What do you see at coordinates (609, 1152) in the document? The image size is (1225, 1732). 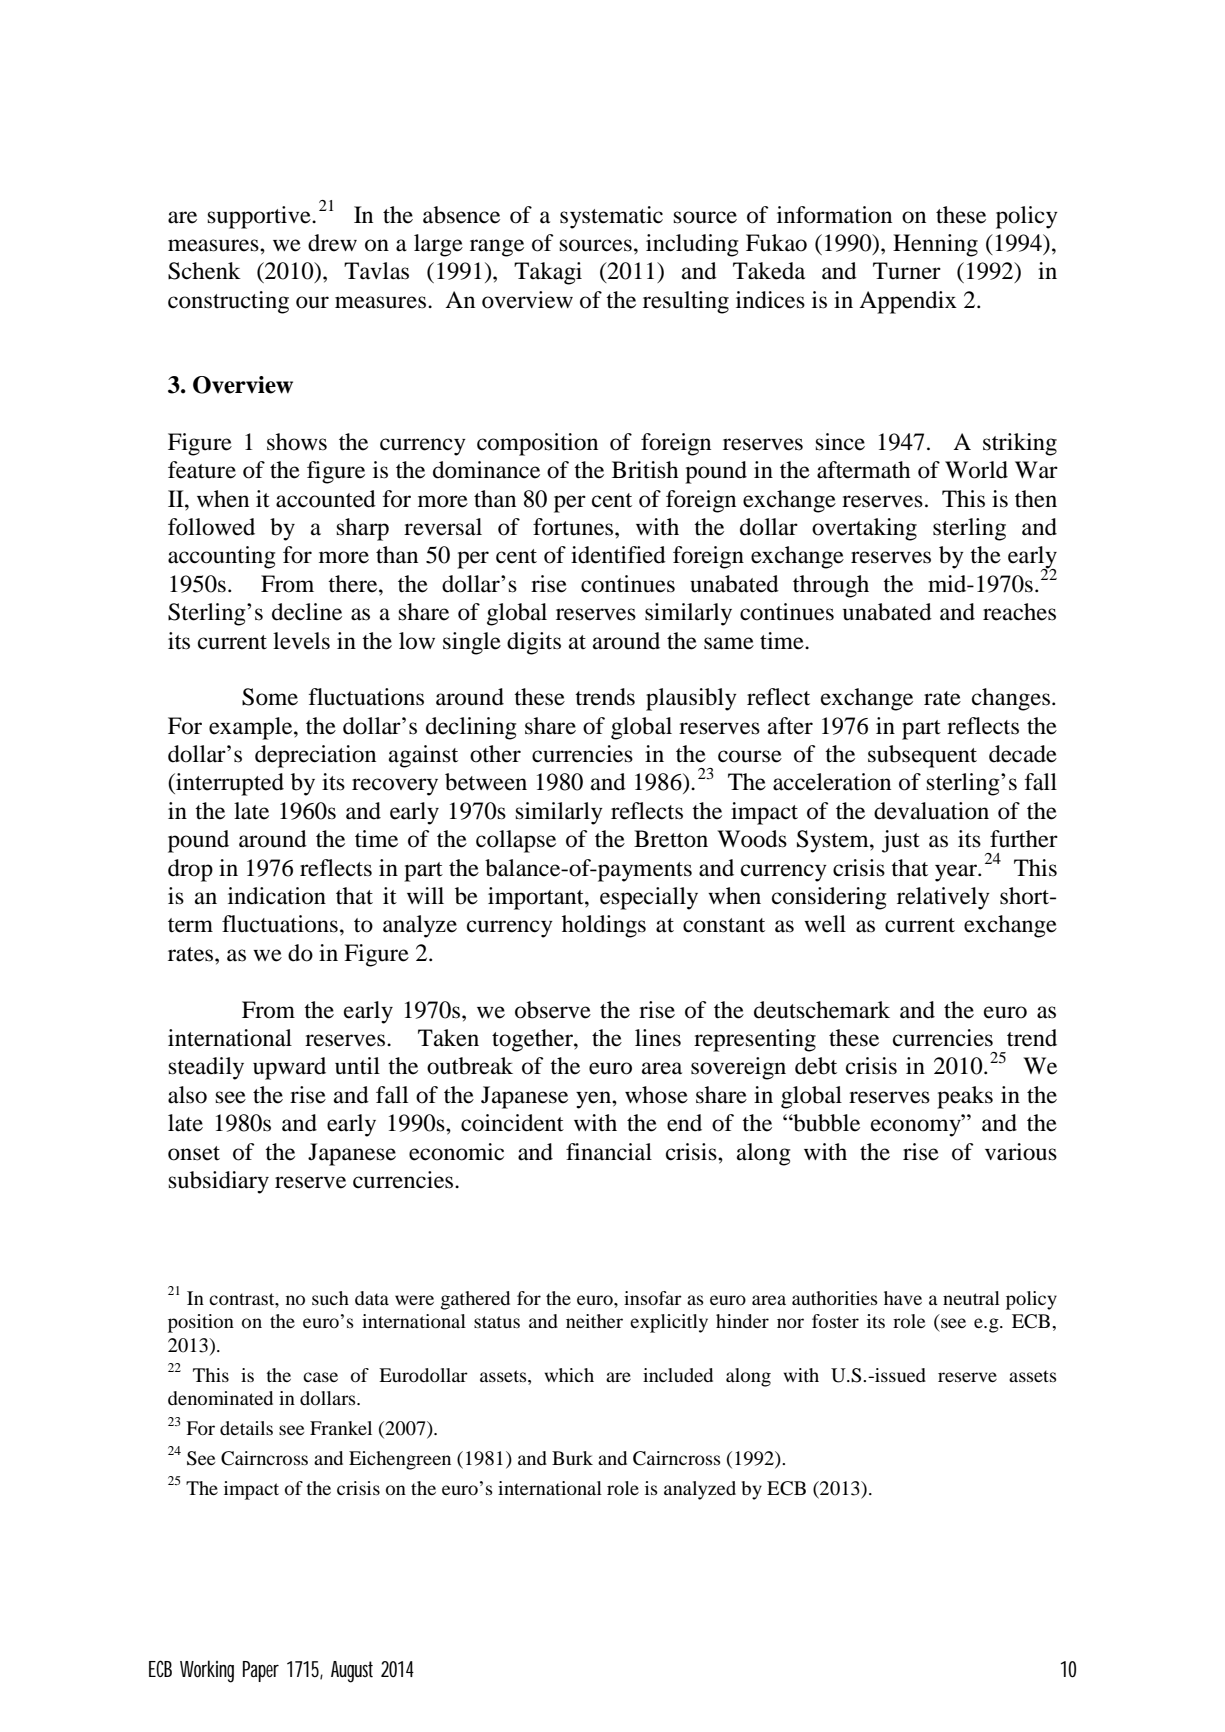 I see `financial` at bounding box center [609, 1152].
